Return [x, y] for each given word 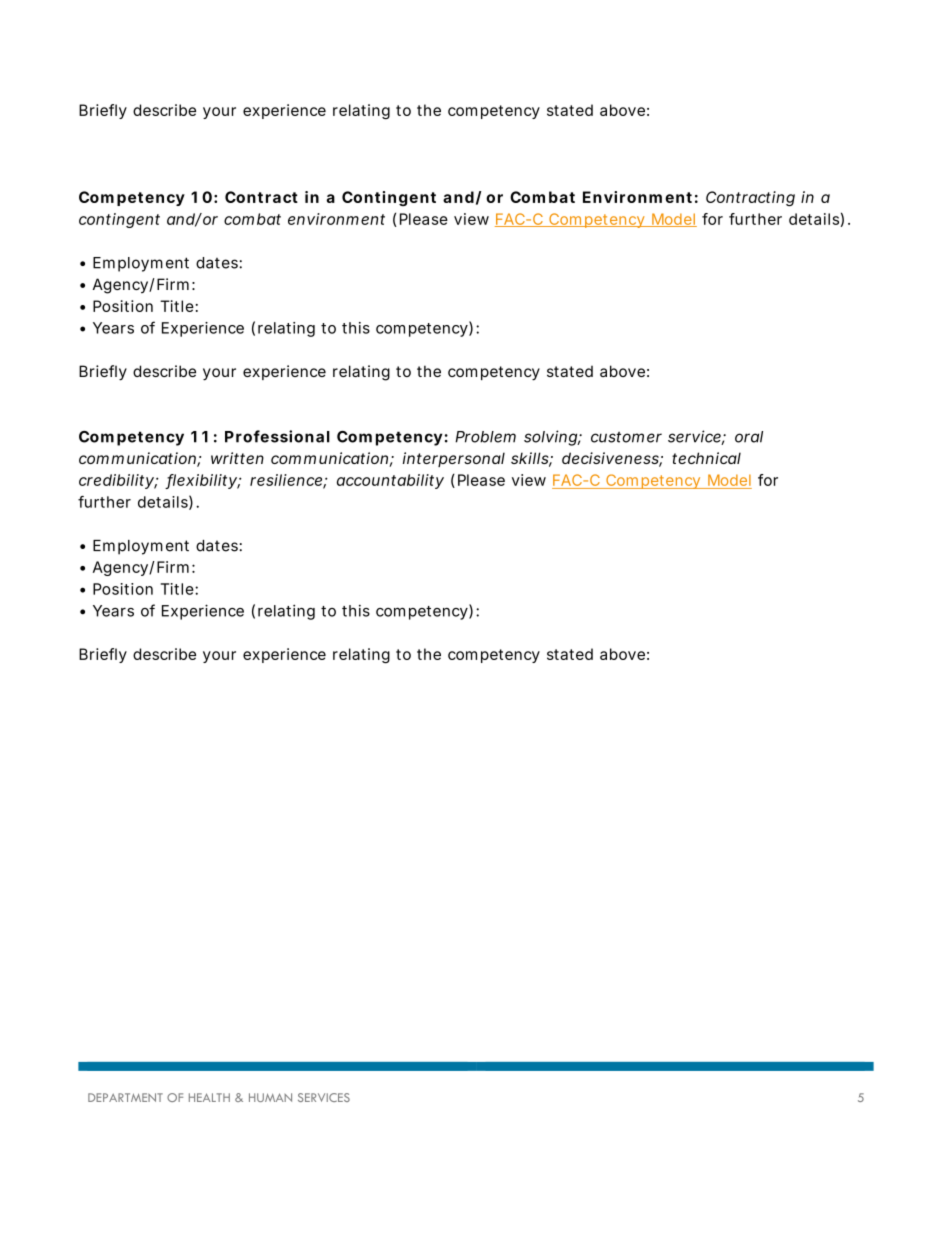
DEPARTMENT [125, 1097]
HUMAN [270, 1097]
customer [626, 437]
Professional [277, 436]
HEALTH [209, 1097]
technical [706, 458]
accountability [390, 481]
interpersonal [454, 459]
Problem [485, 437]
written [237, 458]
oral [749, 437]
